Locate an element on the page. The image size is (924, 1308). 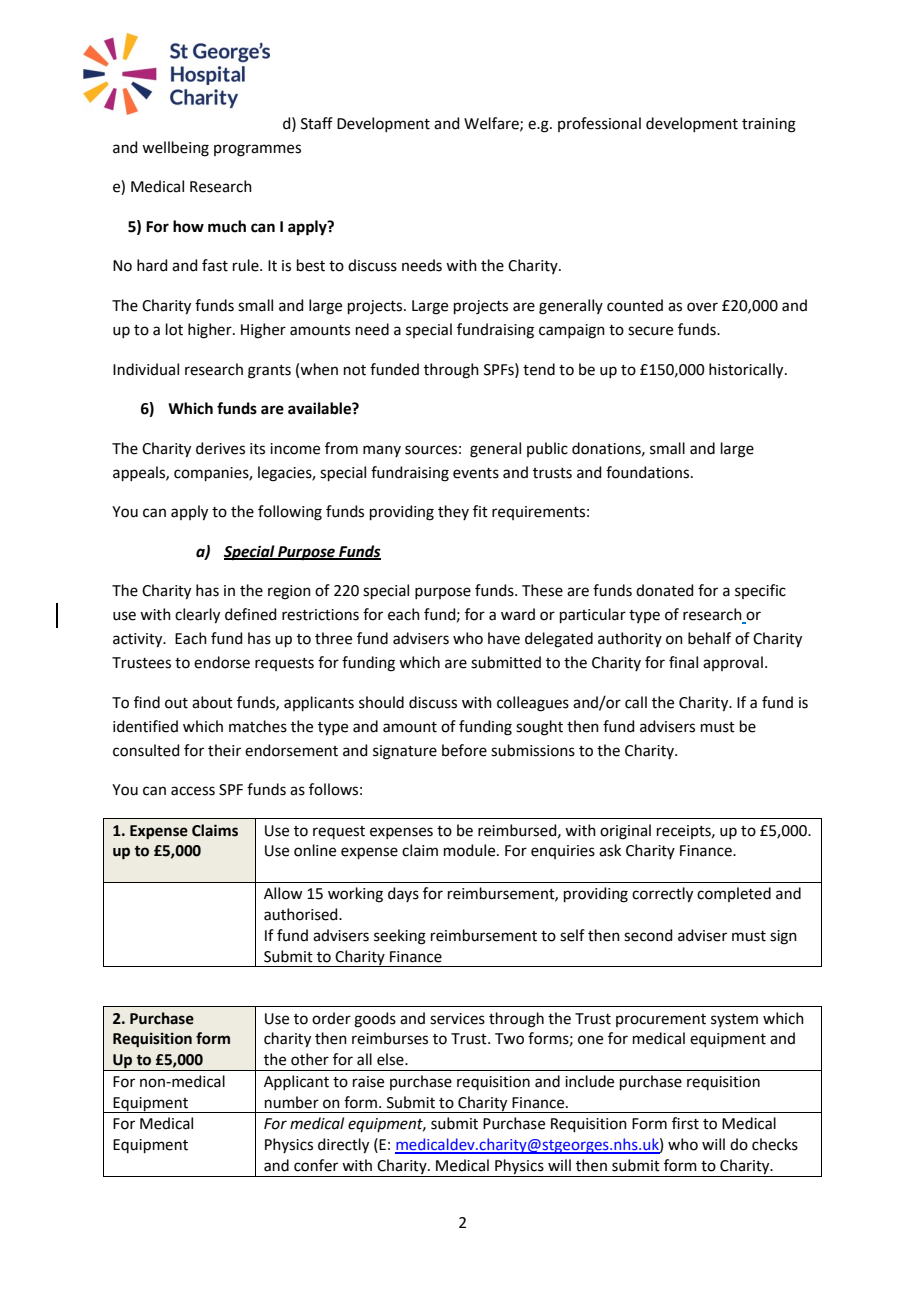
raise is located at coordinates (368, 1082).
